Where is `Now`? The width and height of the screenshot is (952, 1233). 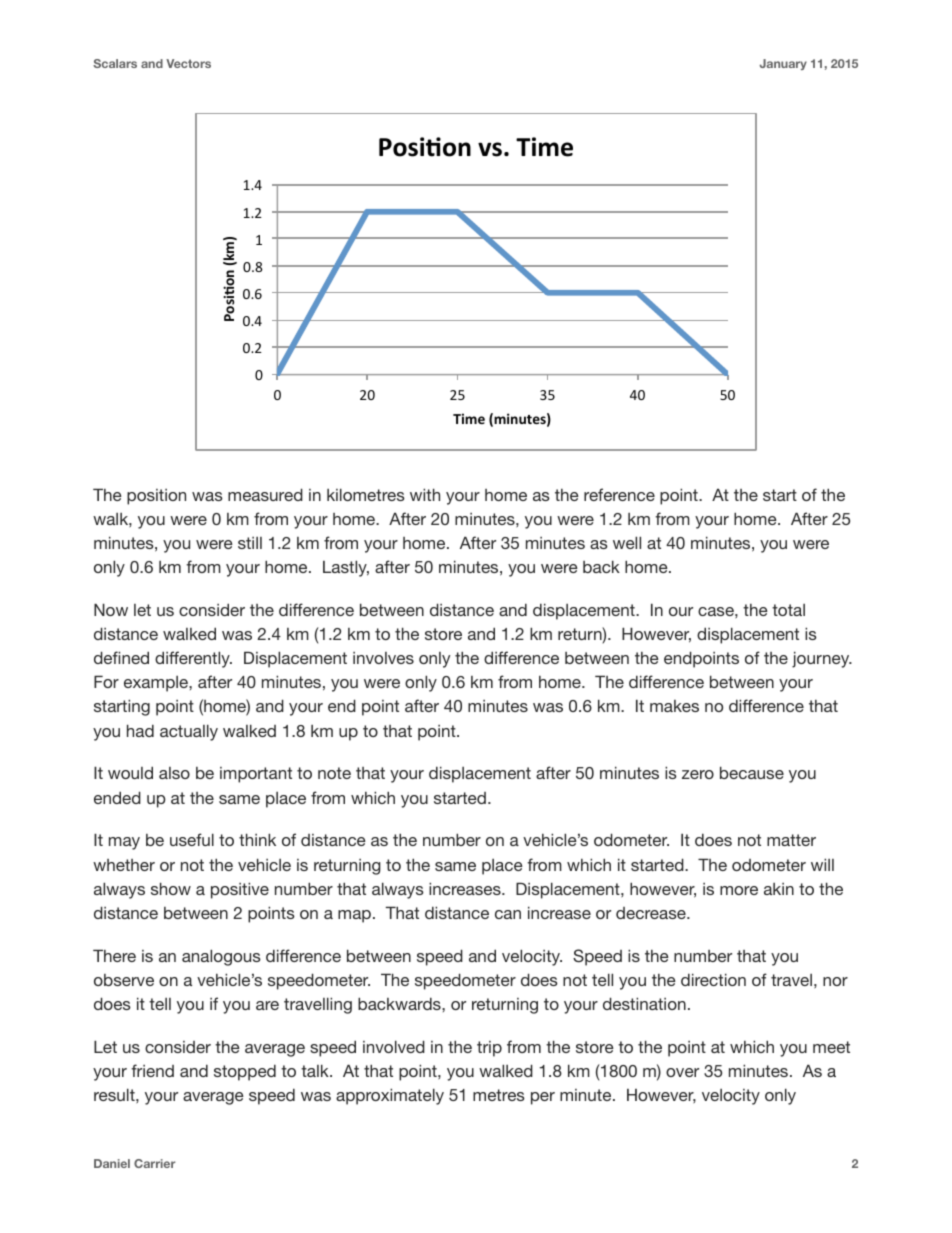 Now is located at coordinates (111, 609).
